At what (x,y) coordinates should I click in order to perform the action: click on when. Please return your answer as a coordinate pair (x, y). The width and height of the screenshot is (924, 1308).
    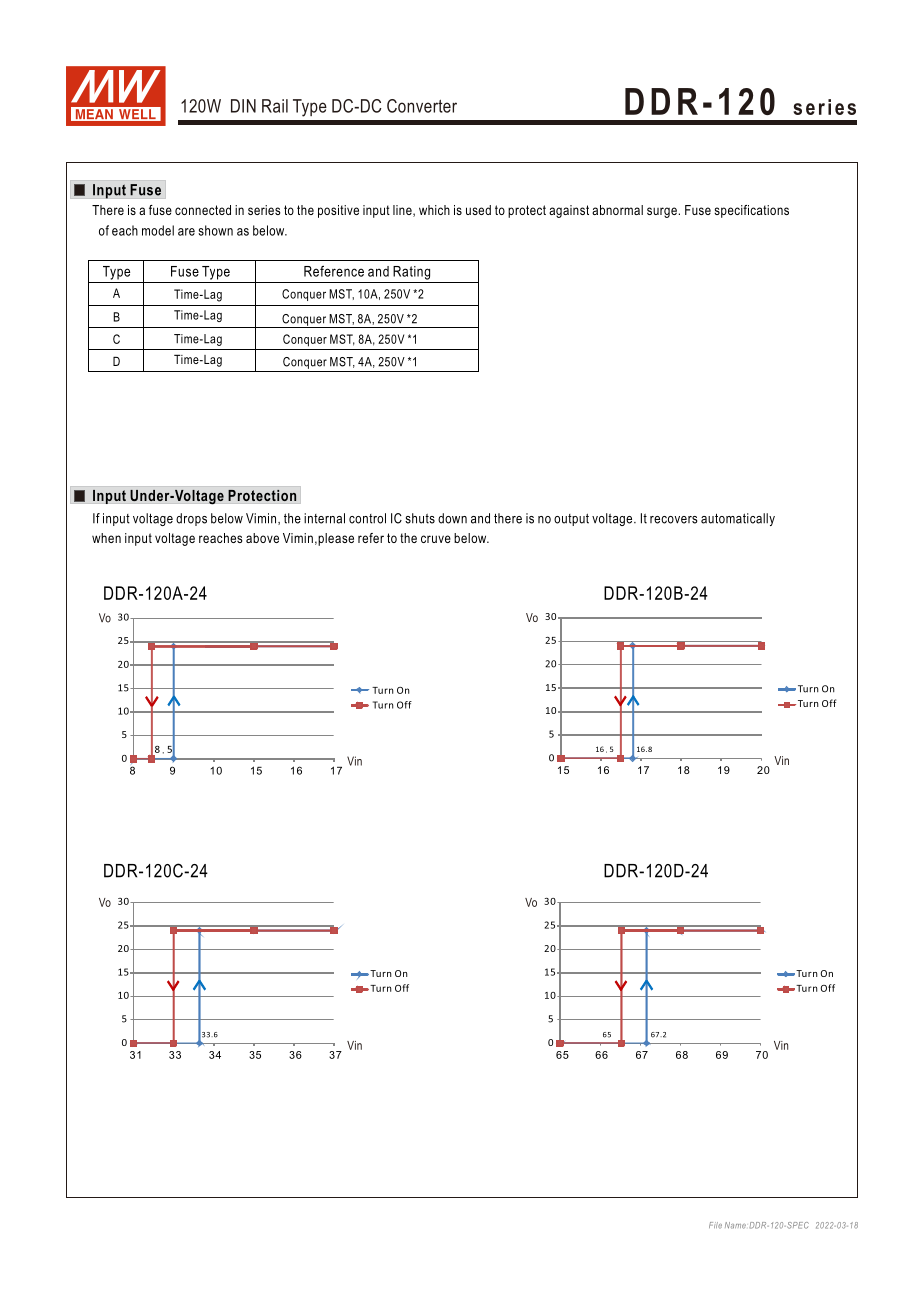
    Looking at the image, I should click on (106, 538).
